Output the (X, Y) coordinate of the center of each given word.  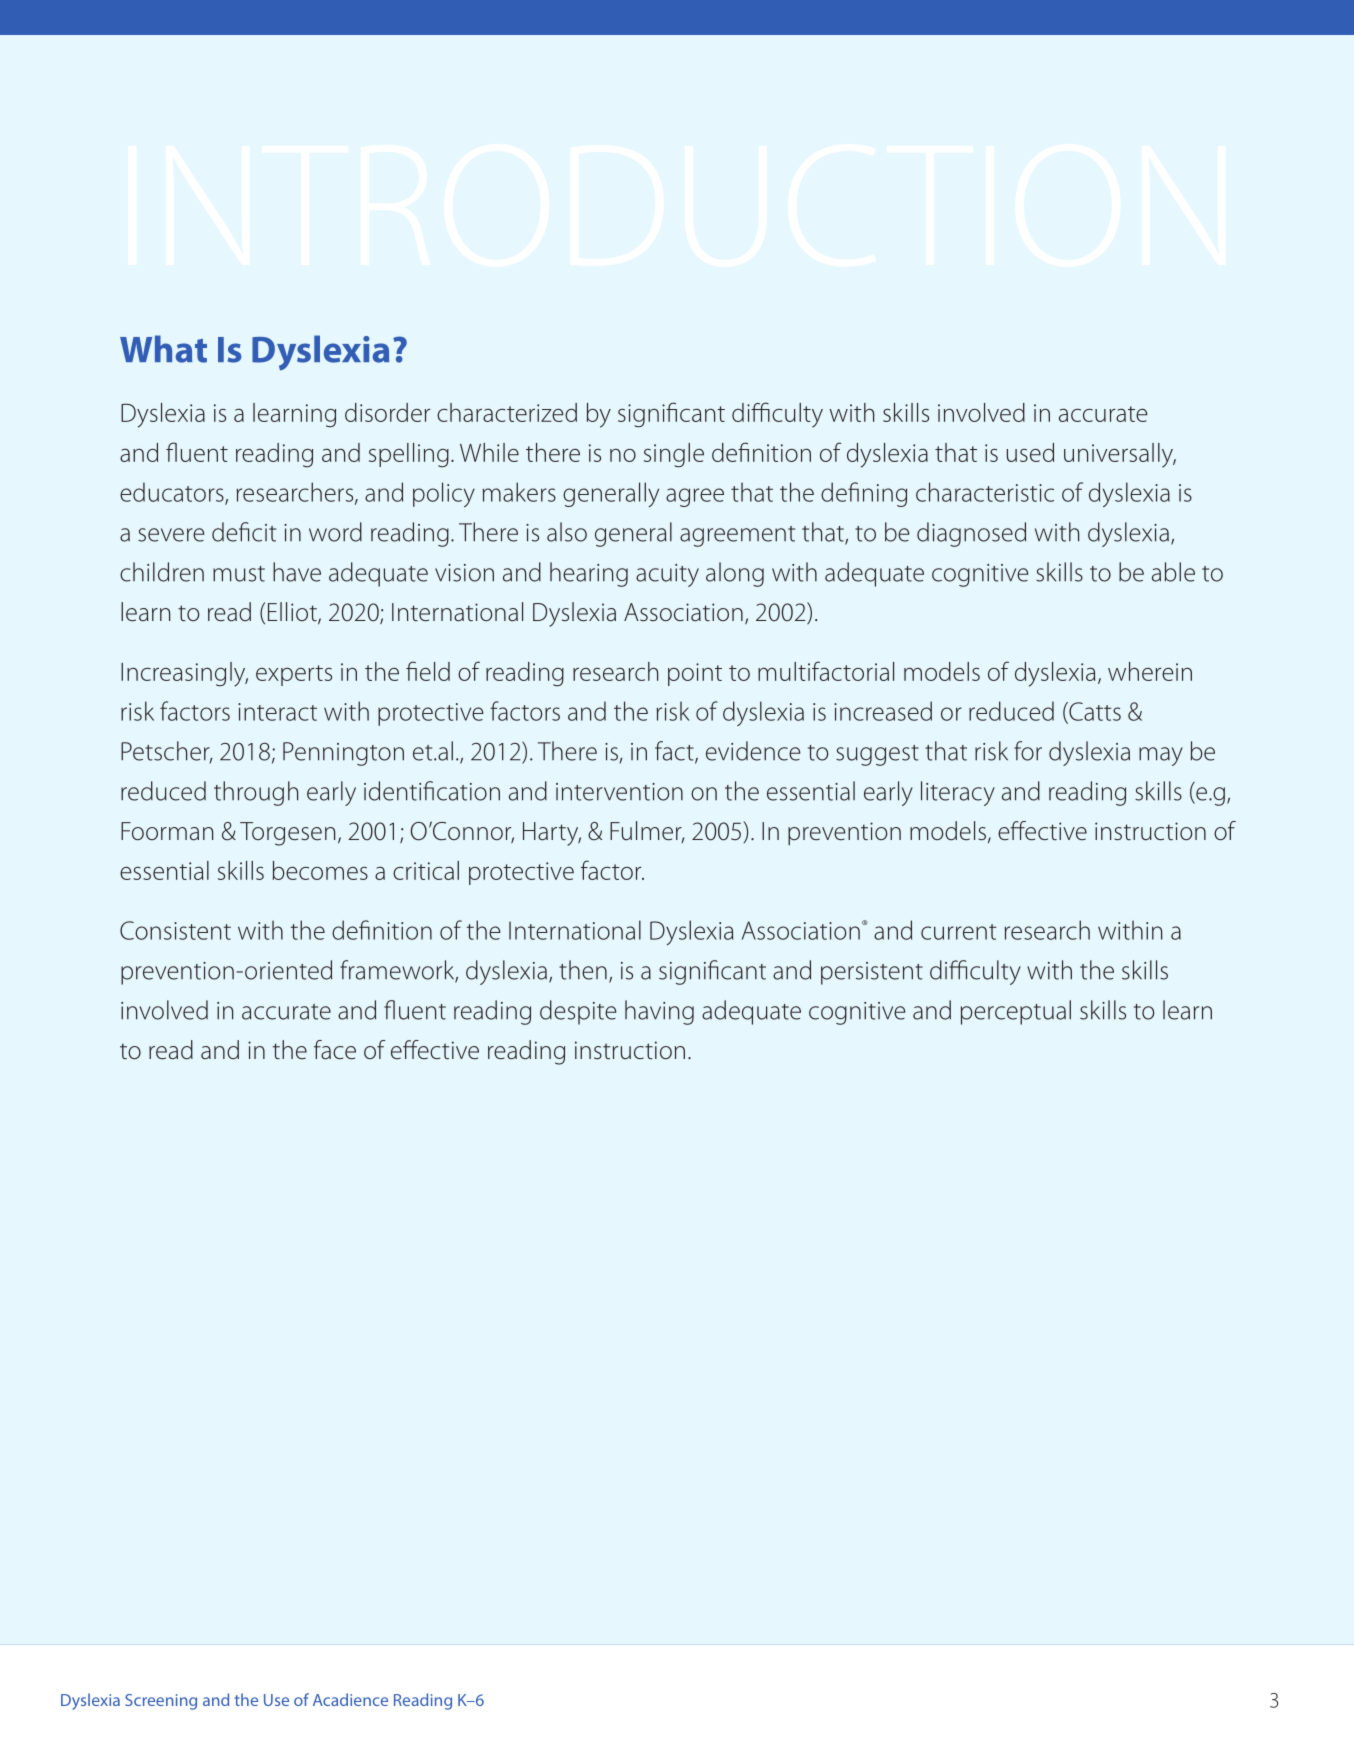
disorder (387, 412)
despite (578, 1012)
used (1030, 452)
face (335, 1050)
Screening (161, 1702)
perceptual (1016, 1012)
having (659, 1012)
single (674, 455)
